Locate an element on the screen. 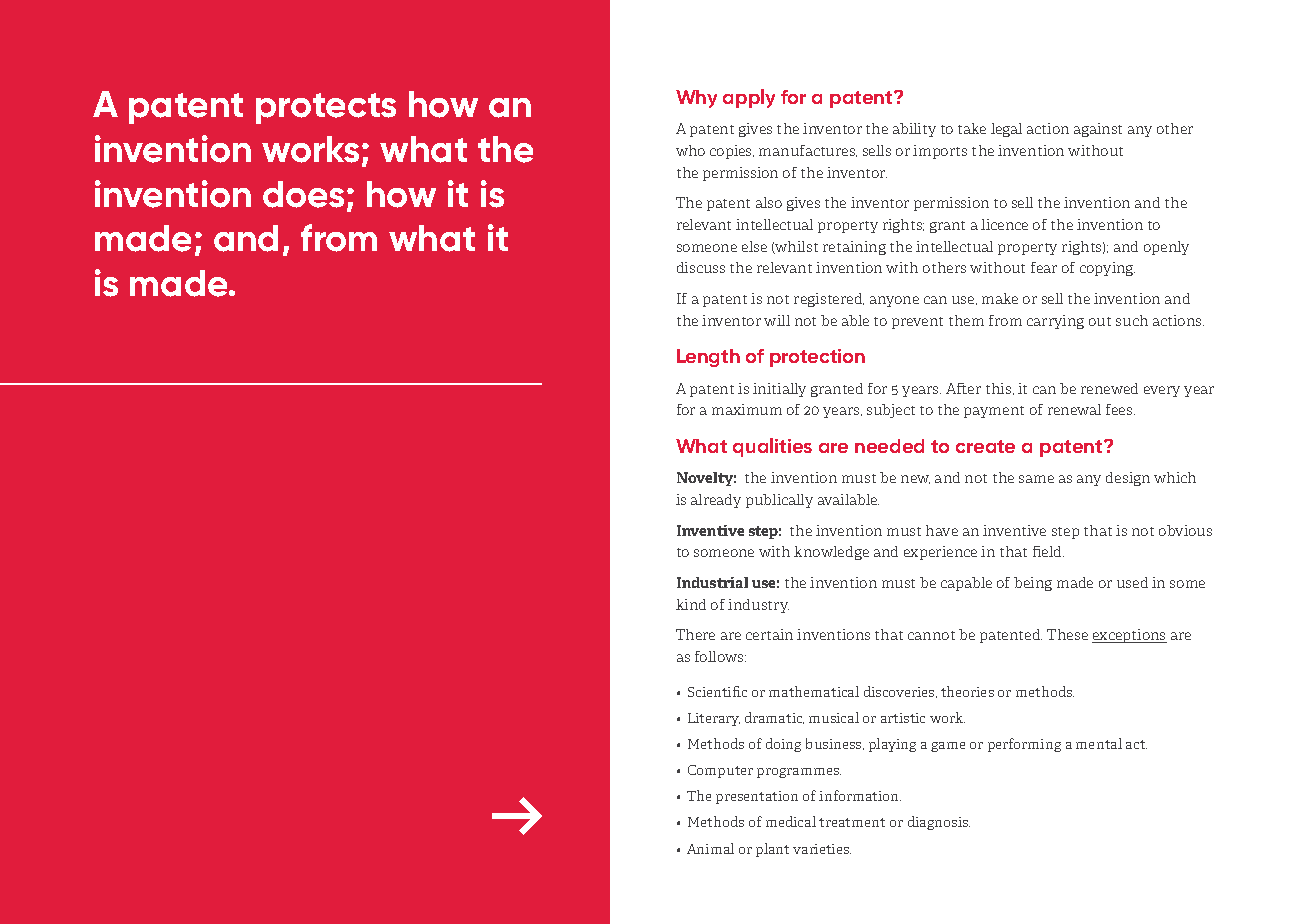 Image resolution: width=1308 pixels, height=924 pixels. Animal is located at coordinates (710, 848).
